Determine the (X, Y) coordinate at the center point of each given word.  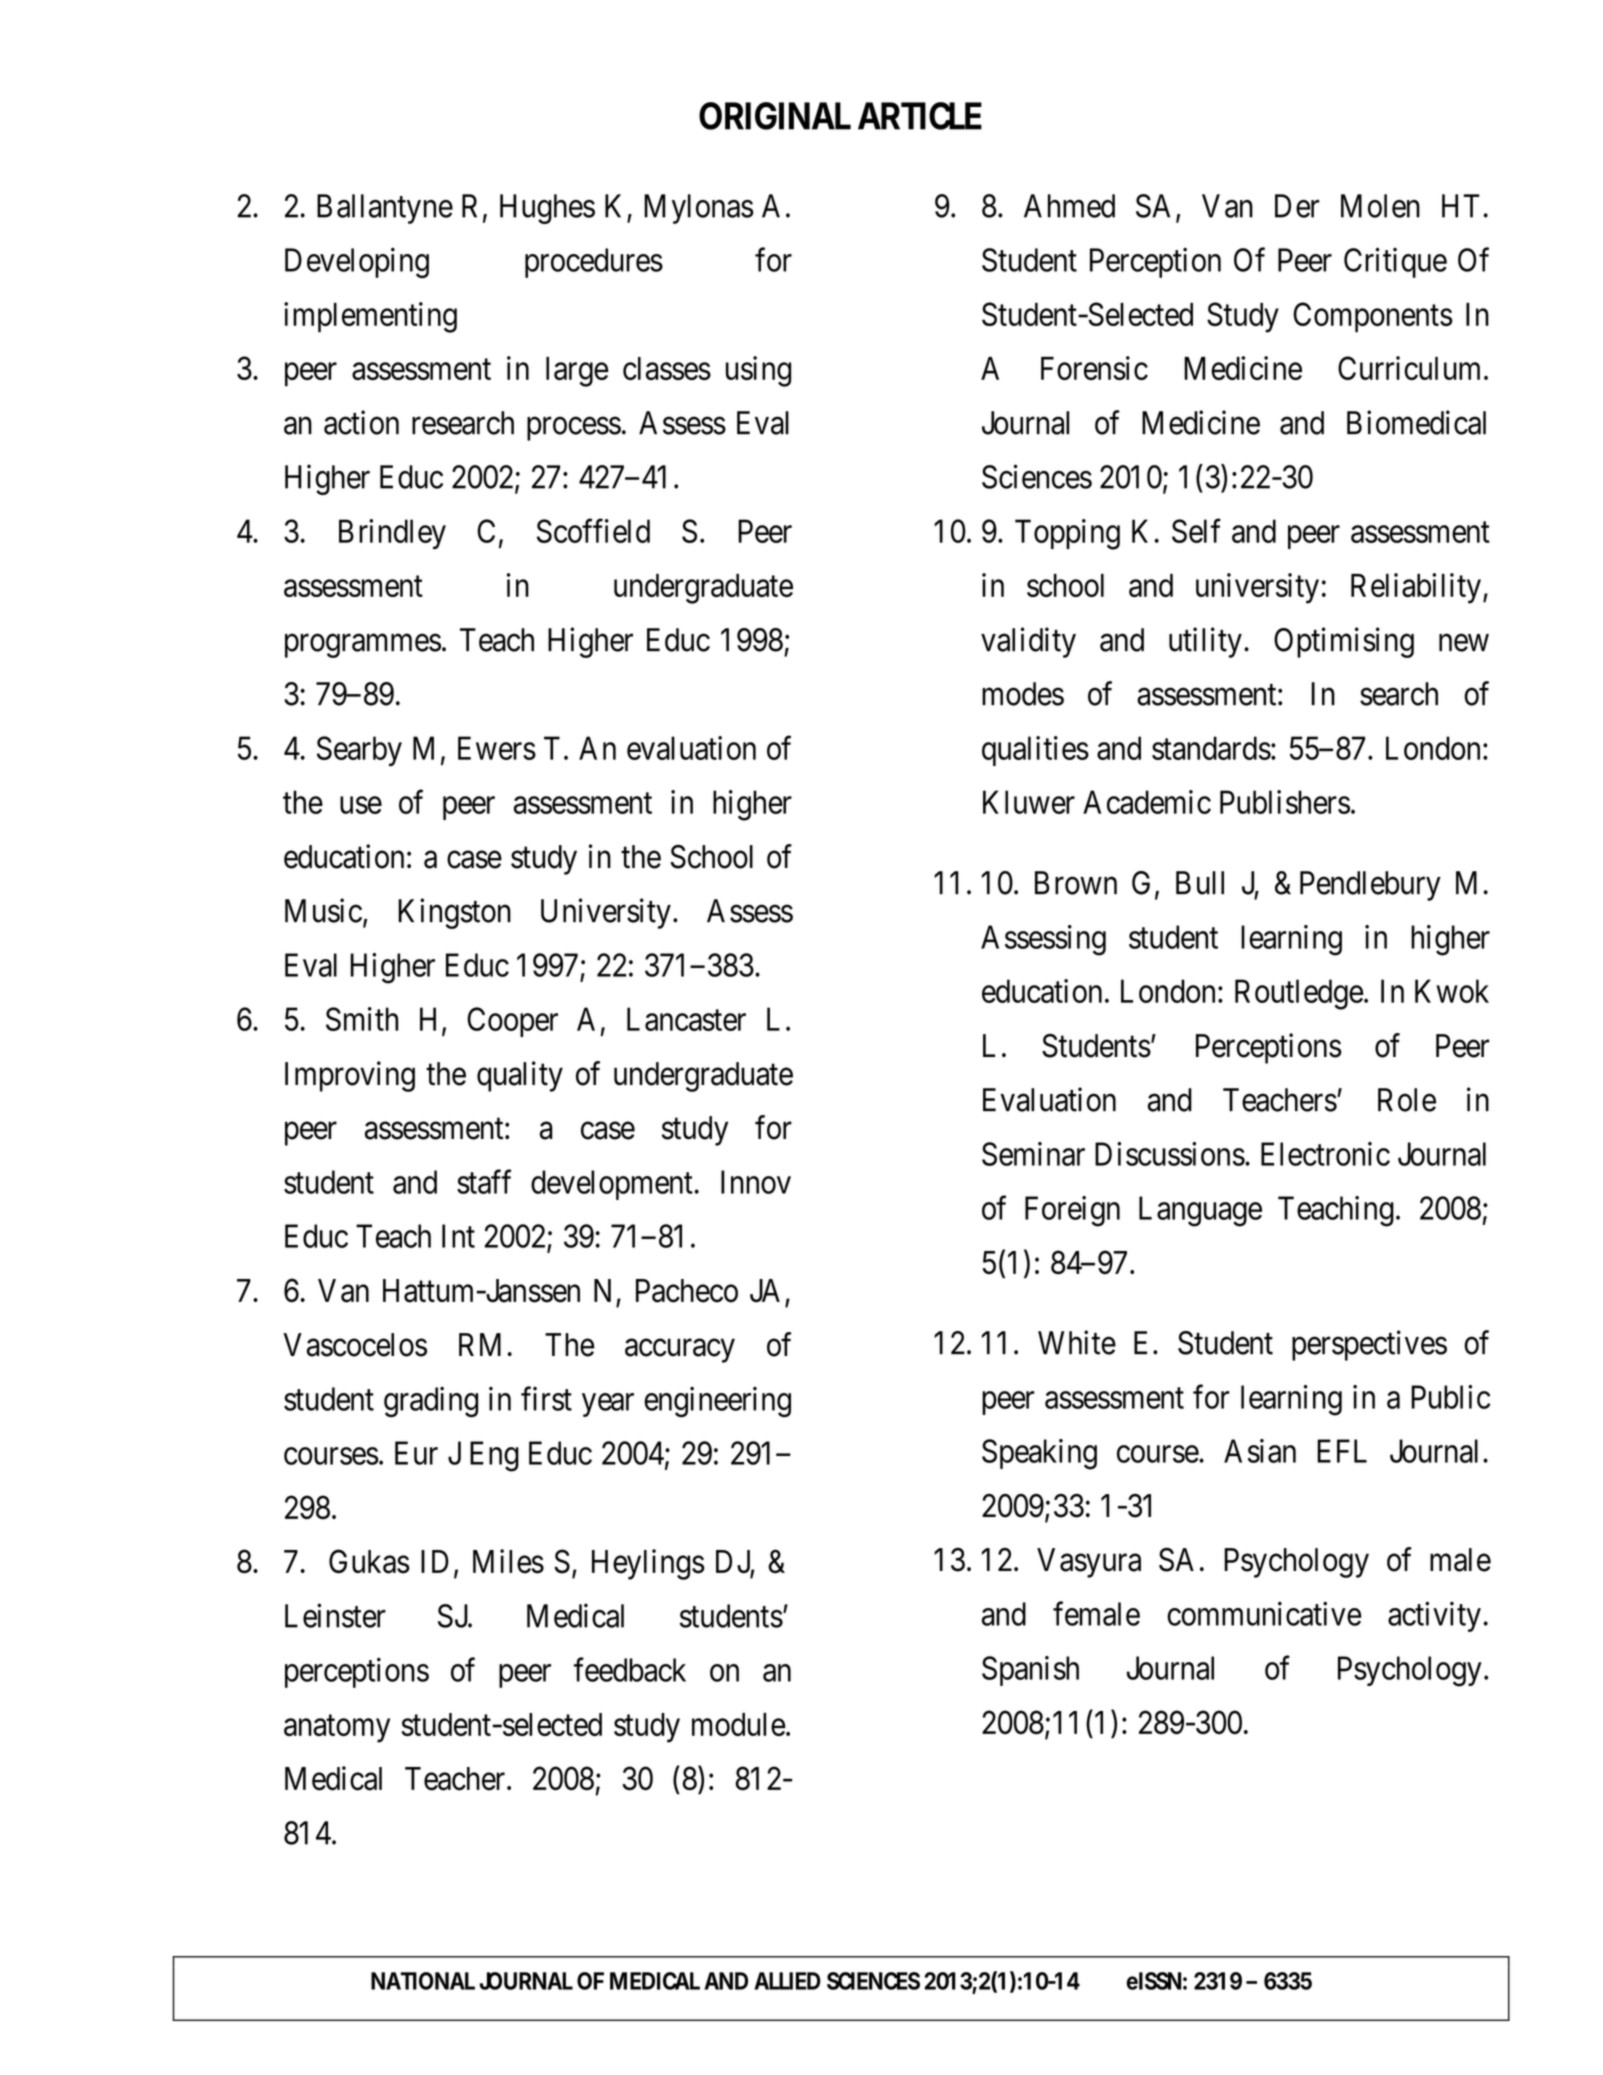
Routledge (1299, 994)
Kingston (454, 913)
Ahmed (1069, 206)
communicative (1264, 1613)
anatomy (337, 1729)
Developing (357, 262)
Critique (1395, 262)
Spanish (1030, 1671)
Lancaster (686, 1019)
